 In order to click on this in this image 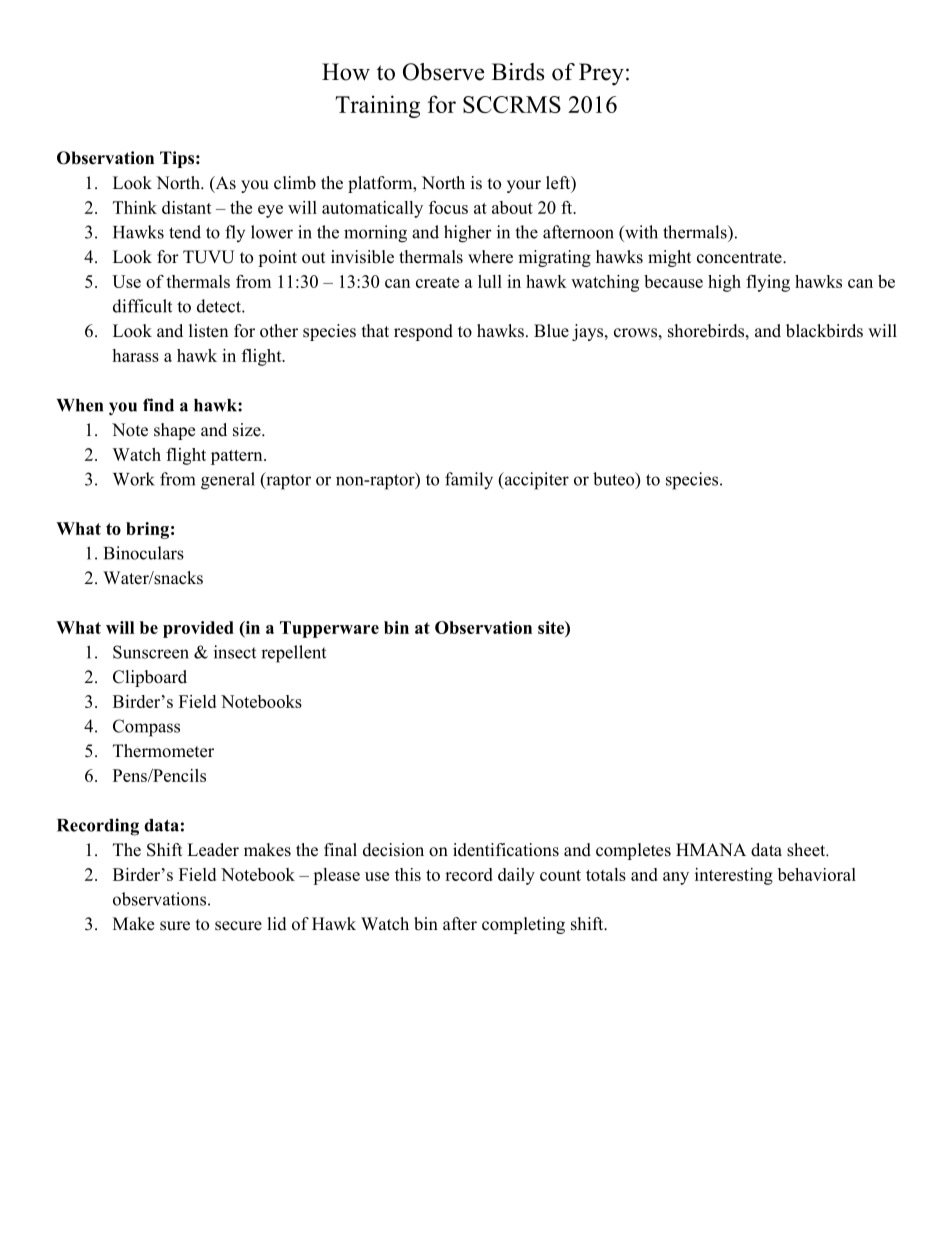, I will do `click(408, 874)`.
